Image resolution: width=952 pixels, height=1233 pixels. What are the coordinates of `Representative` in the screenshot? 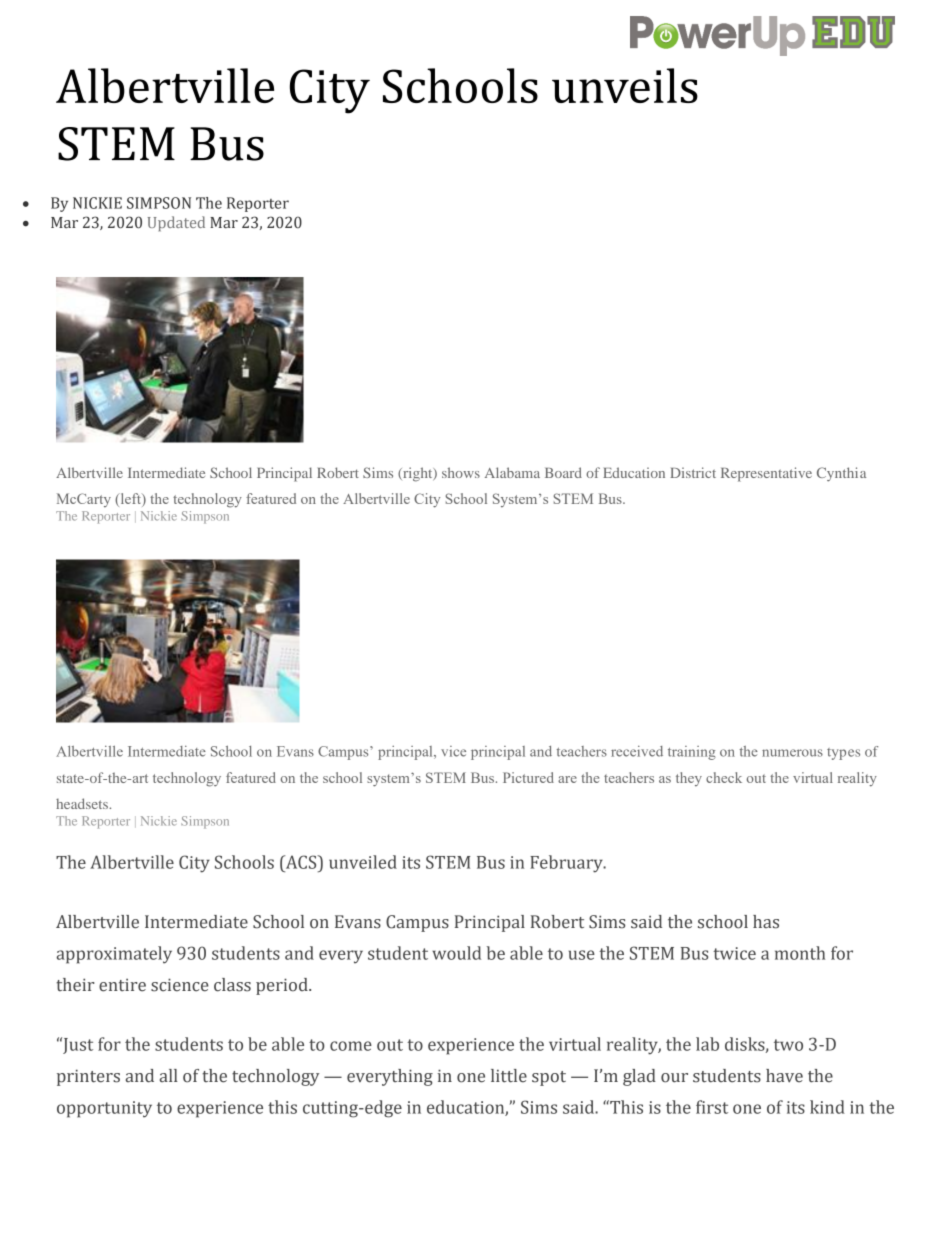 It's located at (766, 474).
